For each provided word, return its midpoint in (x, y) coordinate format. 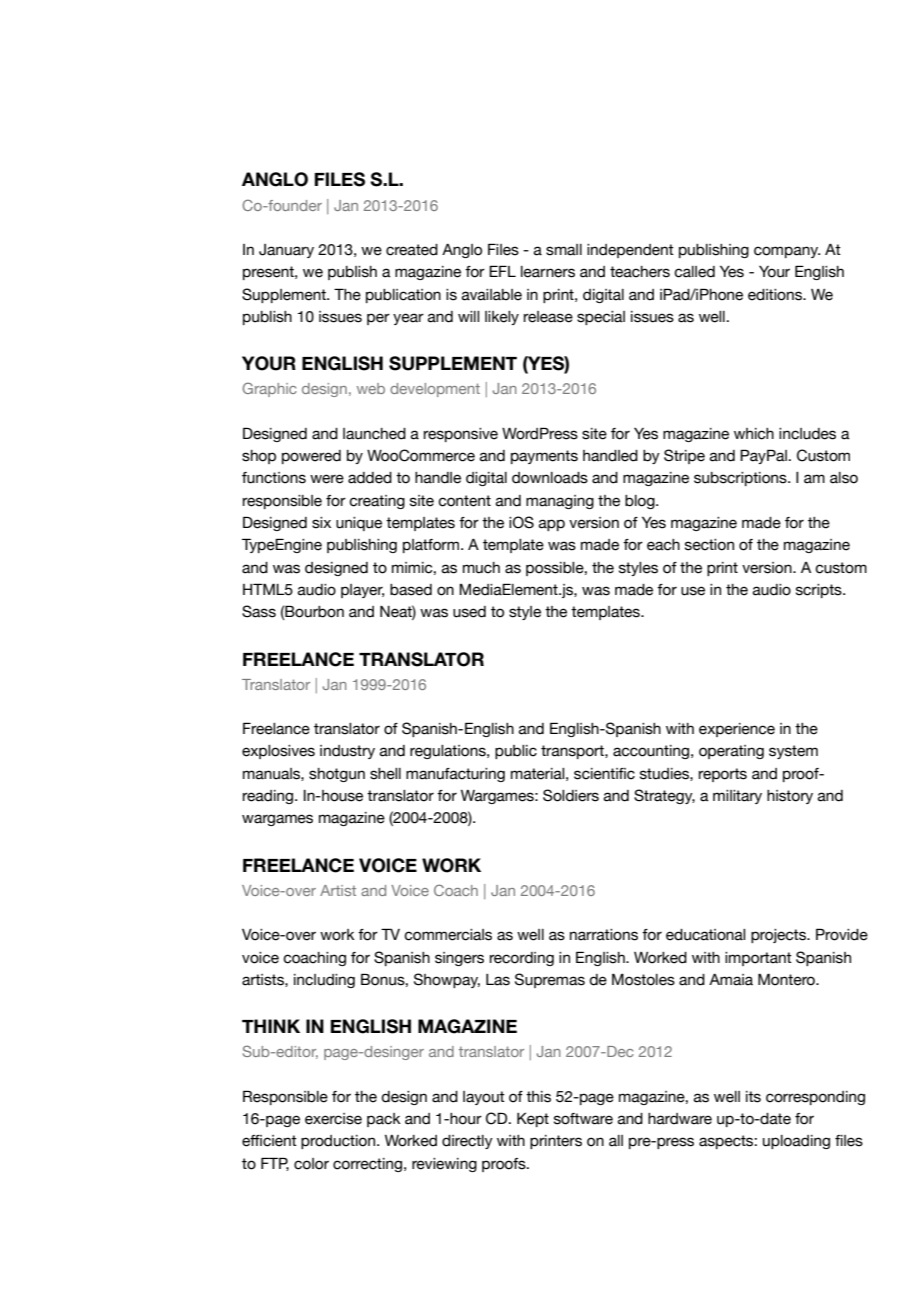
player (362, 591)
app (552, 525)
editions (776, 295)
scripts (820, 591)
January (286, 251)
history (790, 797)
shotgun (337, 775)
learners (548, 272)
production (339, 1142)
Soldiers (571, 795)
